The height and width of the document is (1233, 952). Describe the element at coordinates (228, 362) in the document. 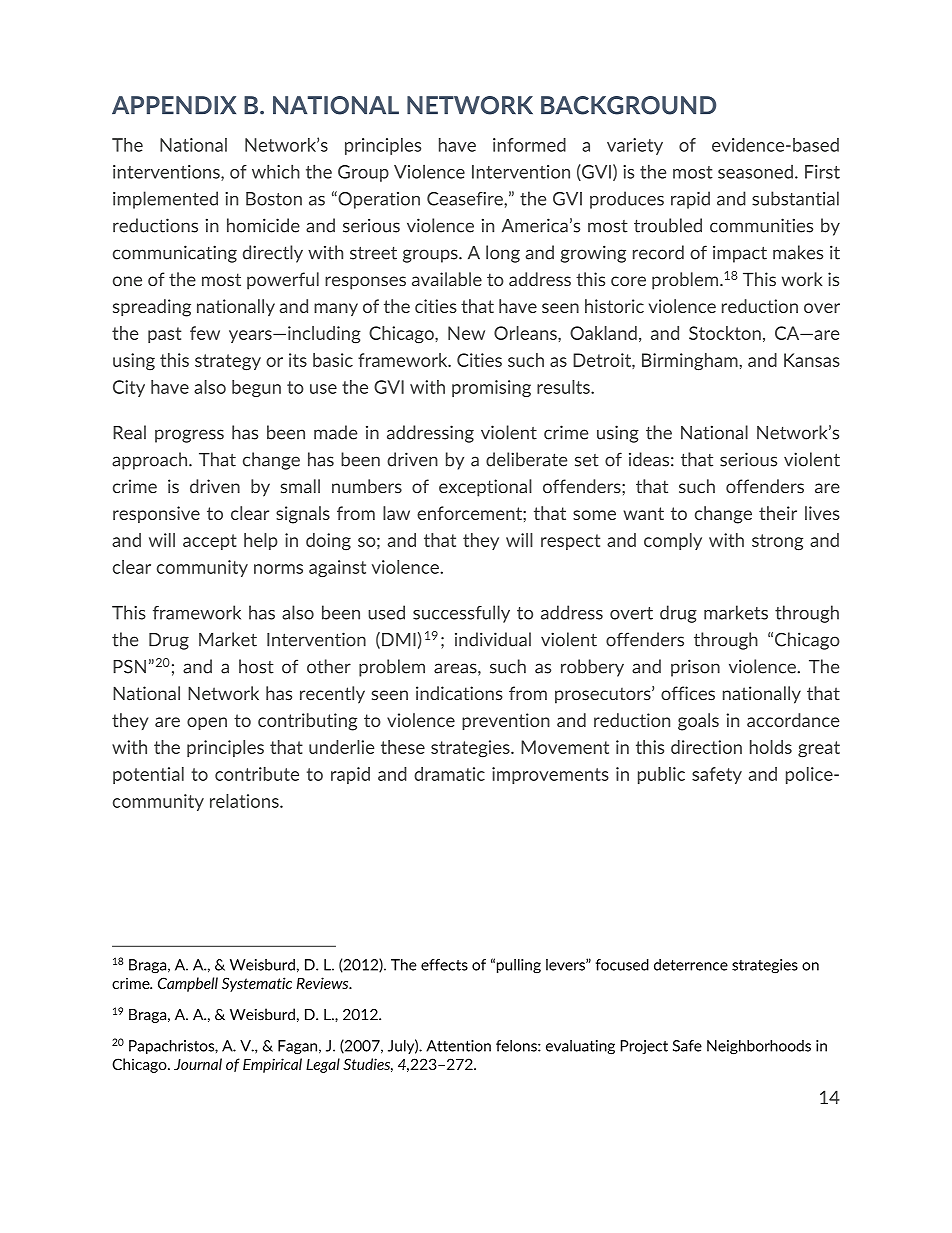

I see `strategy` at that location.
